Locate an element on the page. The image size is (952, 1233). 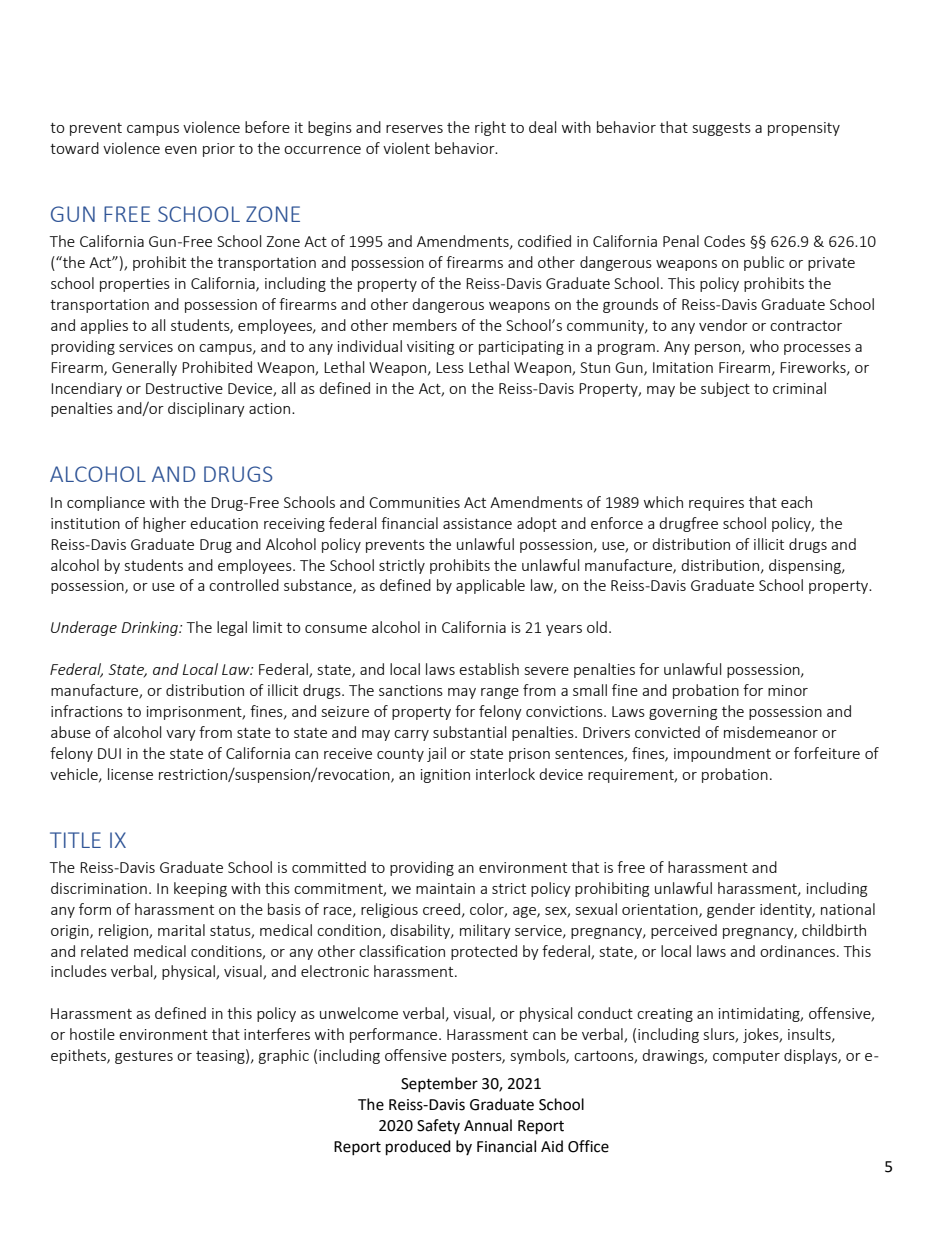
who is located at coordinates (764, 346).
